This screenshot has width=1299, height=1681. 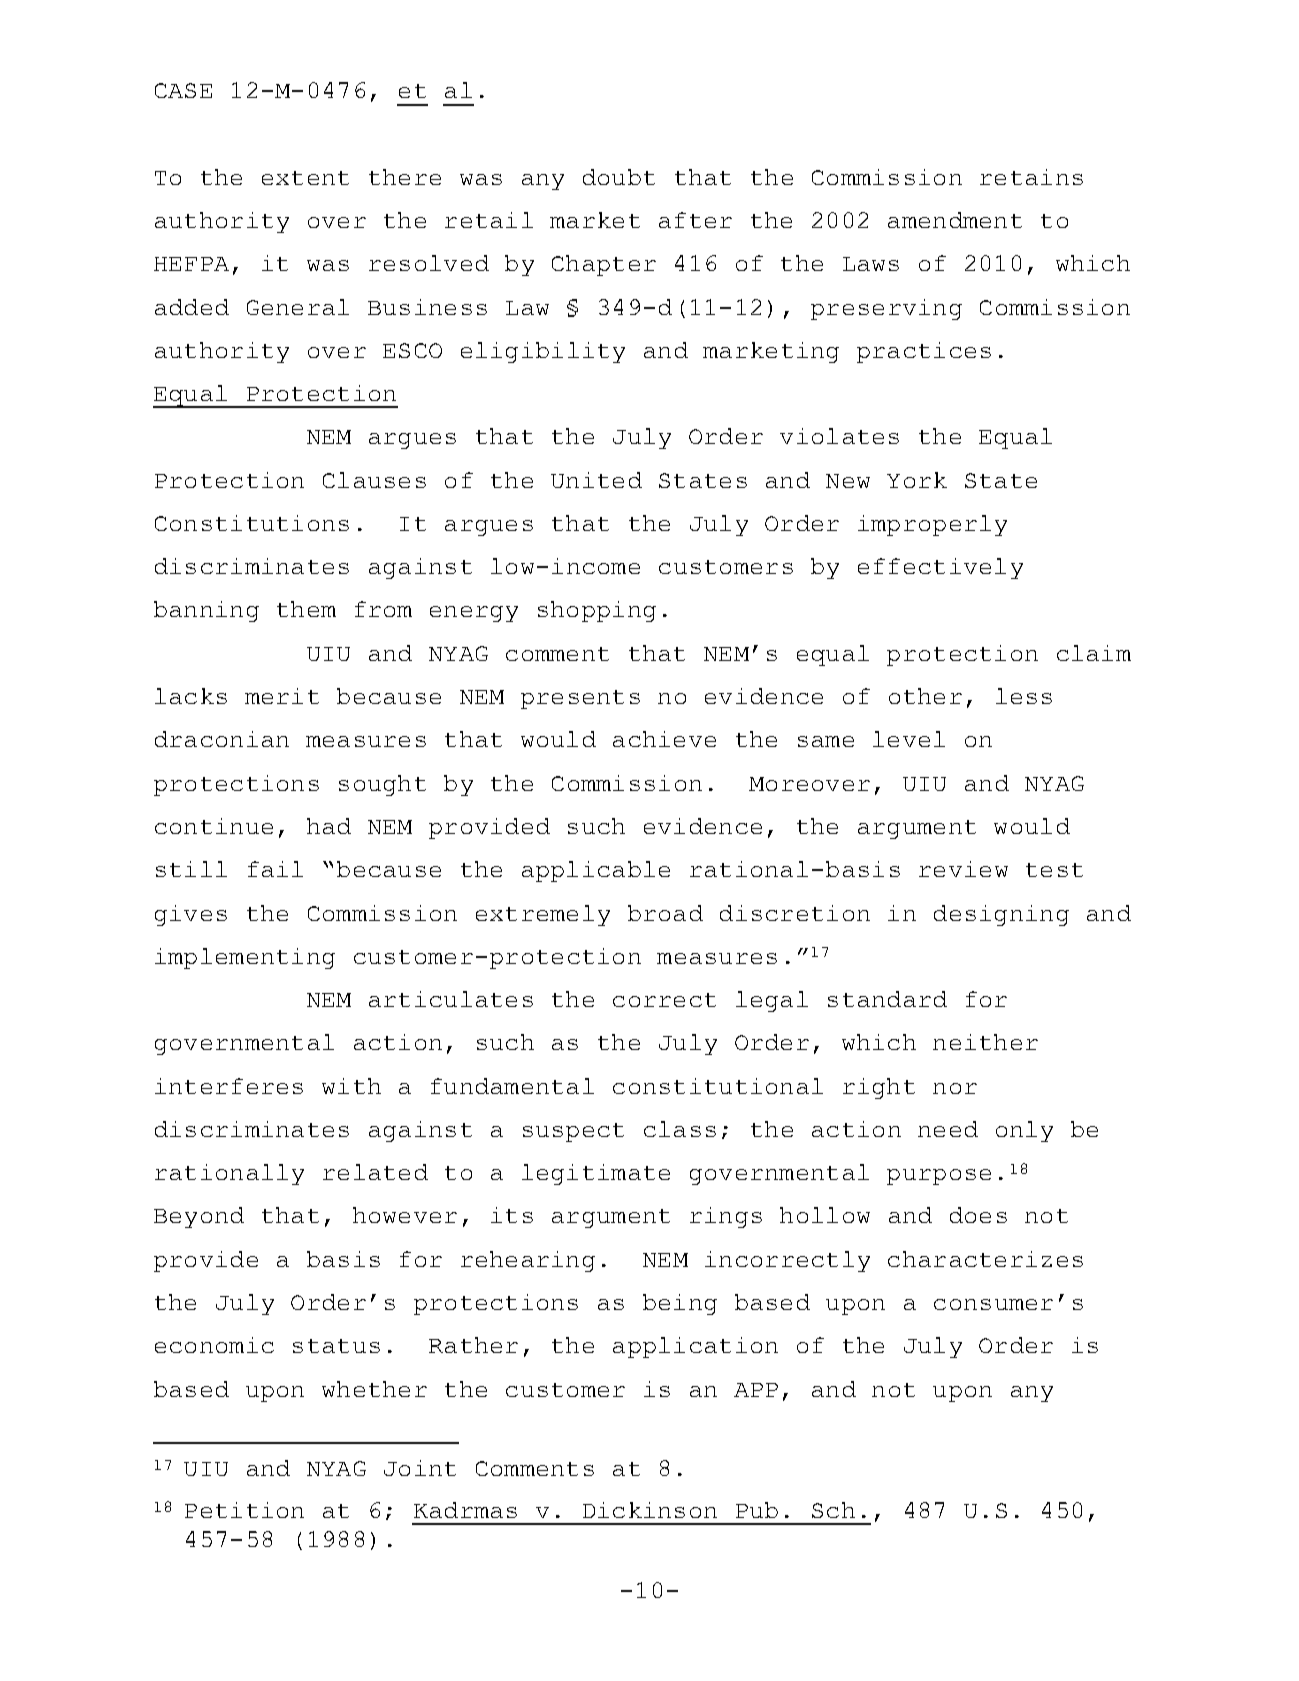 I want to click on Petition, so click(x=244, y=1510).
